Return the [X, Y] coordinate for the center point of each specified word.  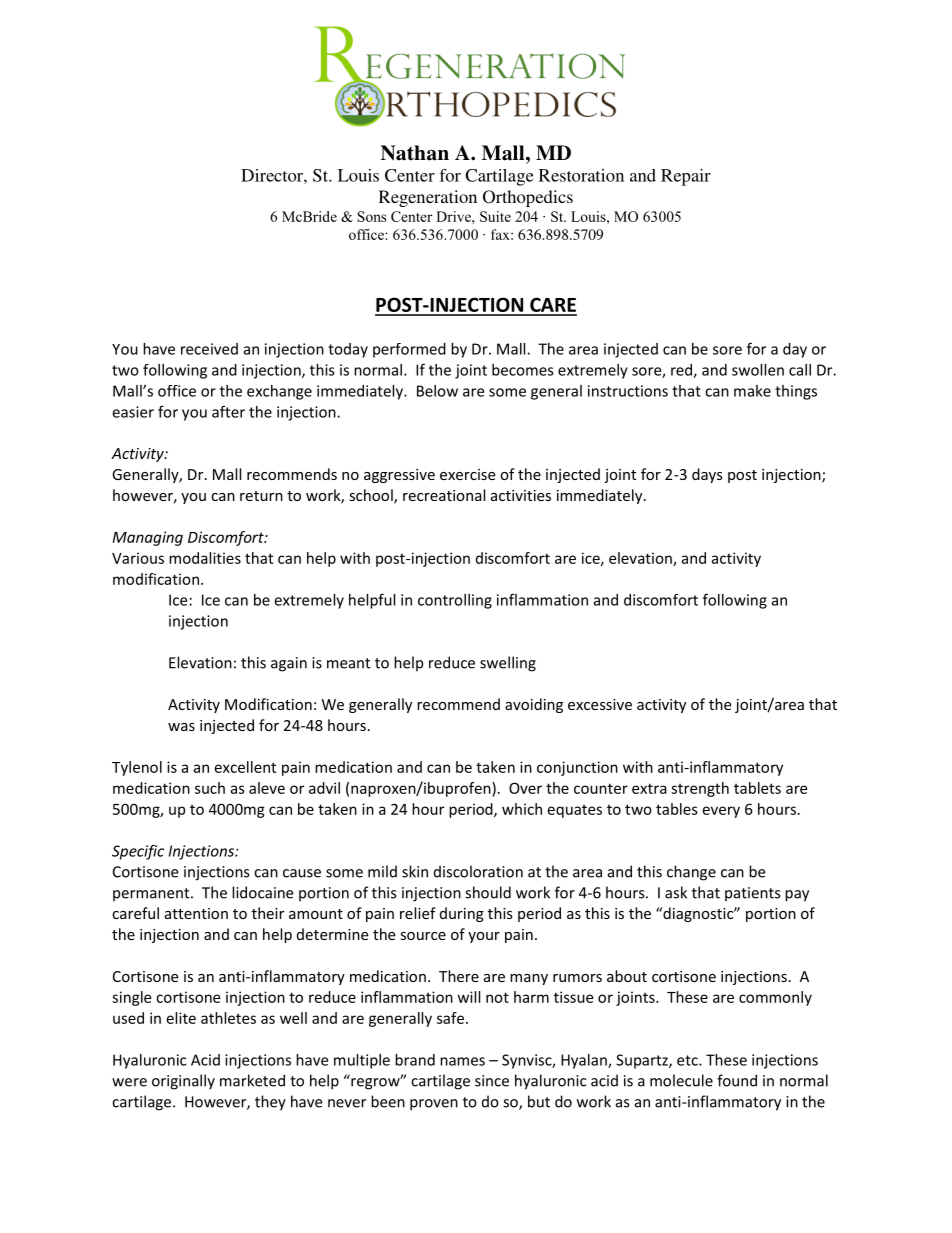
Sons [371, 216]
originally [183, 1082]
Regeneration [428, 198]
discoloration [478, 871]
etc [688, 1060]
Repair [686, 177]
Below [437, 391]
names [462, 1061]
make [752, 391]
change [691, 873]
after [228, 411]
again [289, 664]
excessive [600, 704]
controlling [455, 601]
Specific [138, 852]
